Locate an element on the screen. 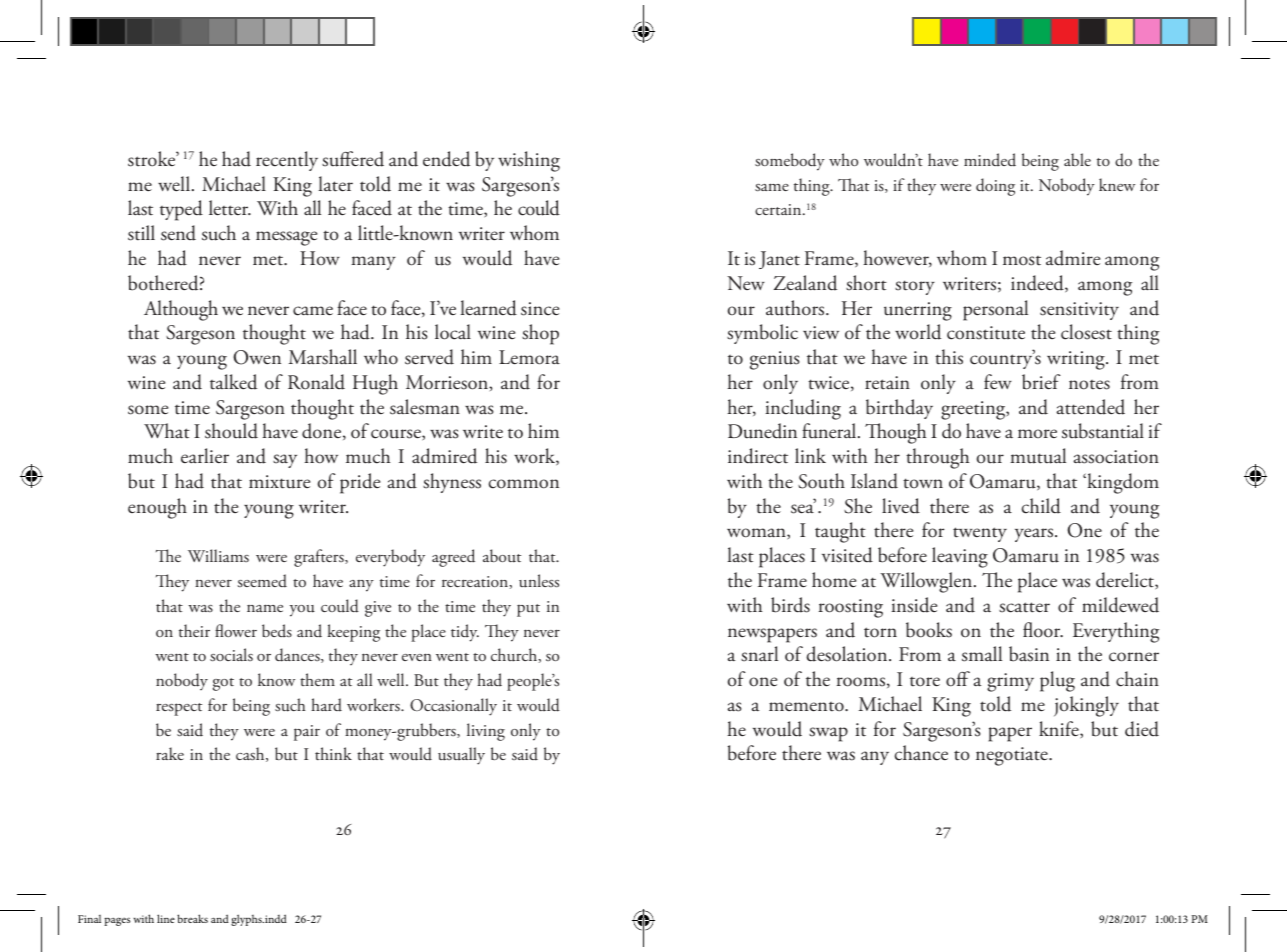  living is located at coordinates (486, 732).
